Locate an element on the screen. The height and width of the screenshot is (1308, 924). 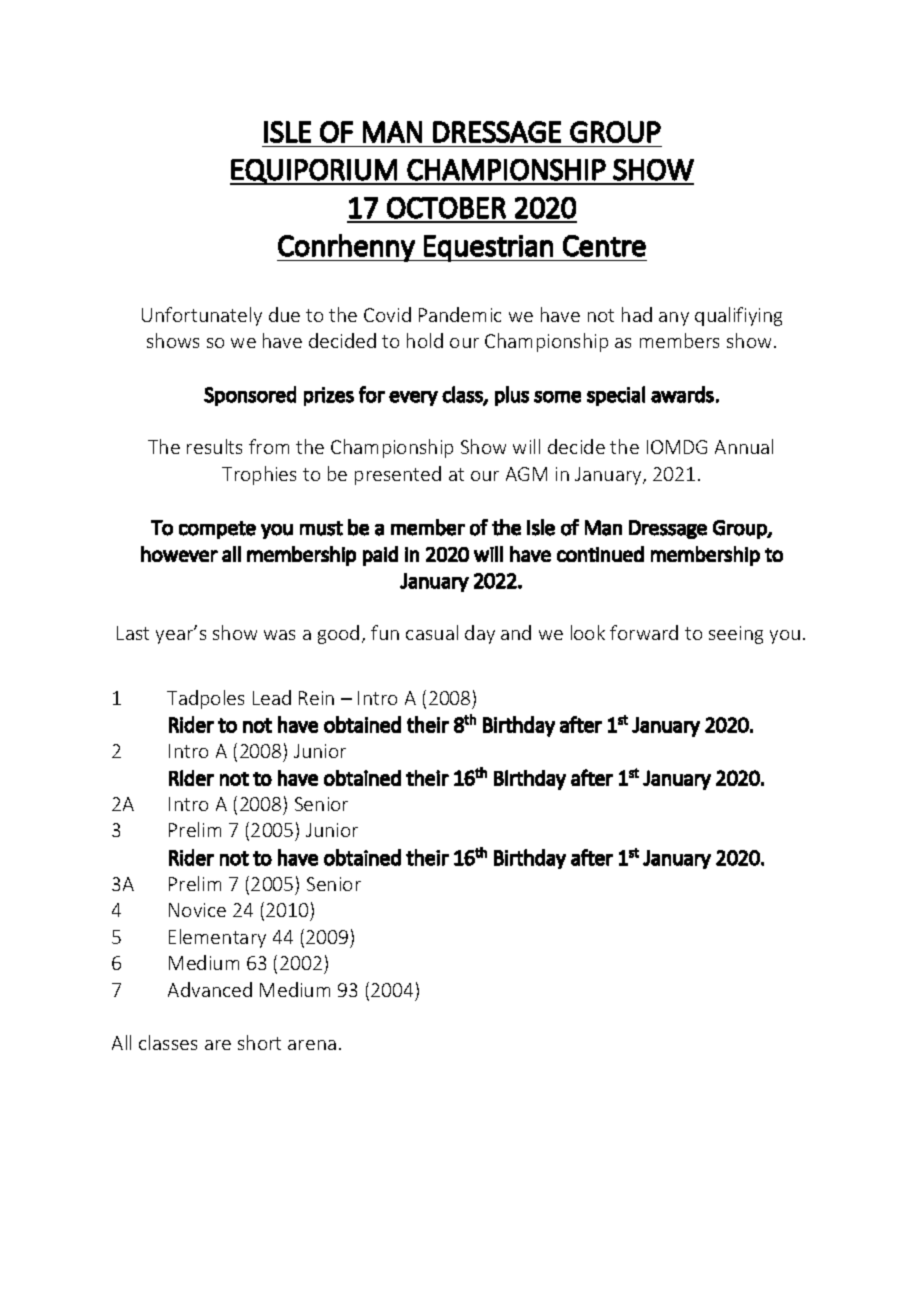
forward is located at coordinates (644, 632).
